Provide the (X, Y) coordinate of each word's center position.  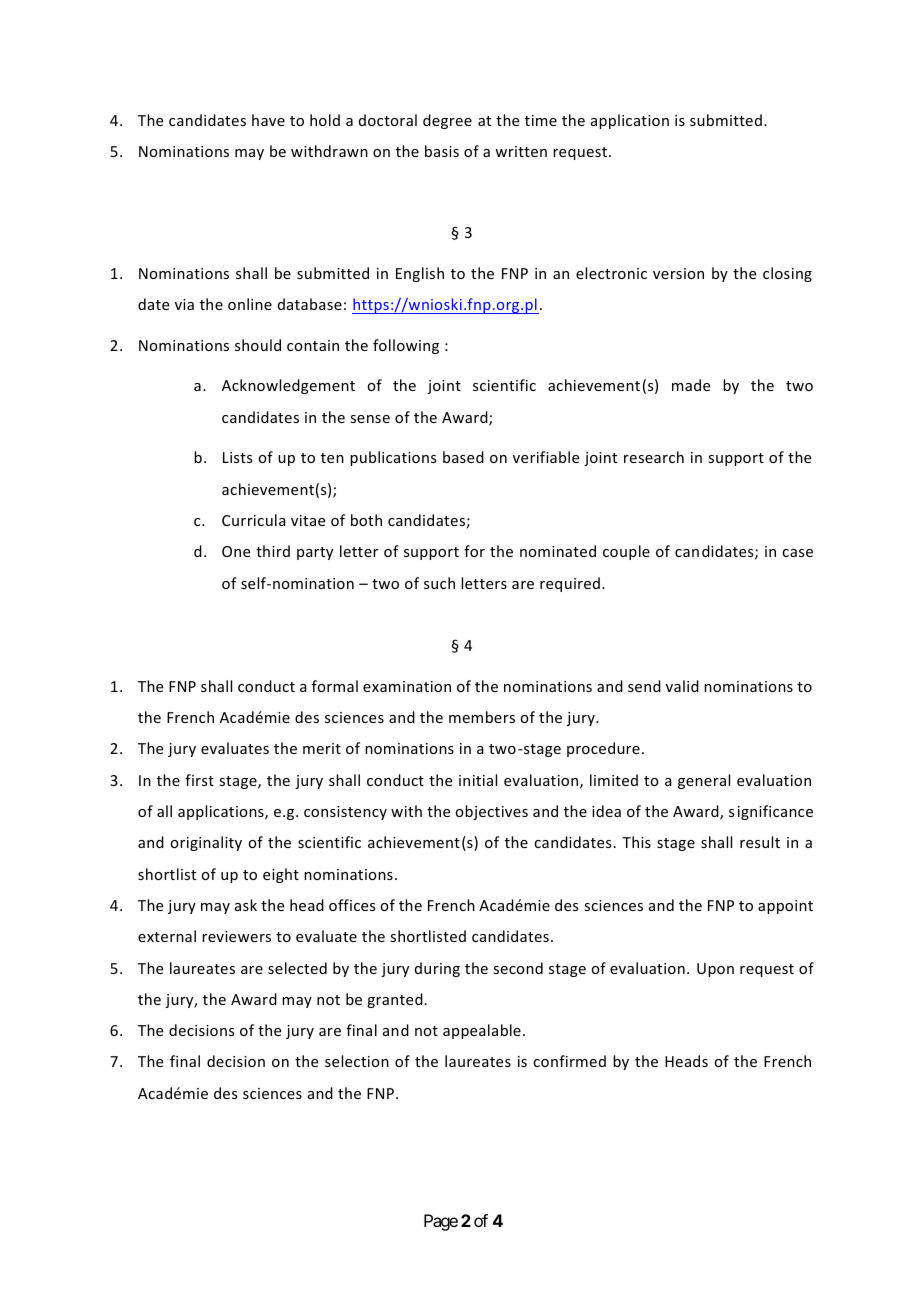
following (406, 346)
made (691, 385)
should (258, 345)
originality (206, 843)
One (236, 551)
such (439, 583)
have (268, 120)
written (521, 151)
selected (297, 968)
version (678, 273)
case (797, 553)
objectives (491, 812)
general (704, 781)
